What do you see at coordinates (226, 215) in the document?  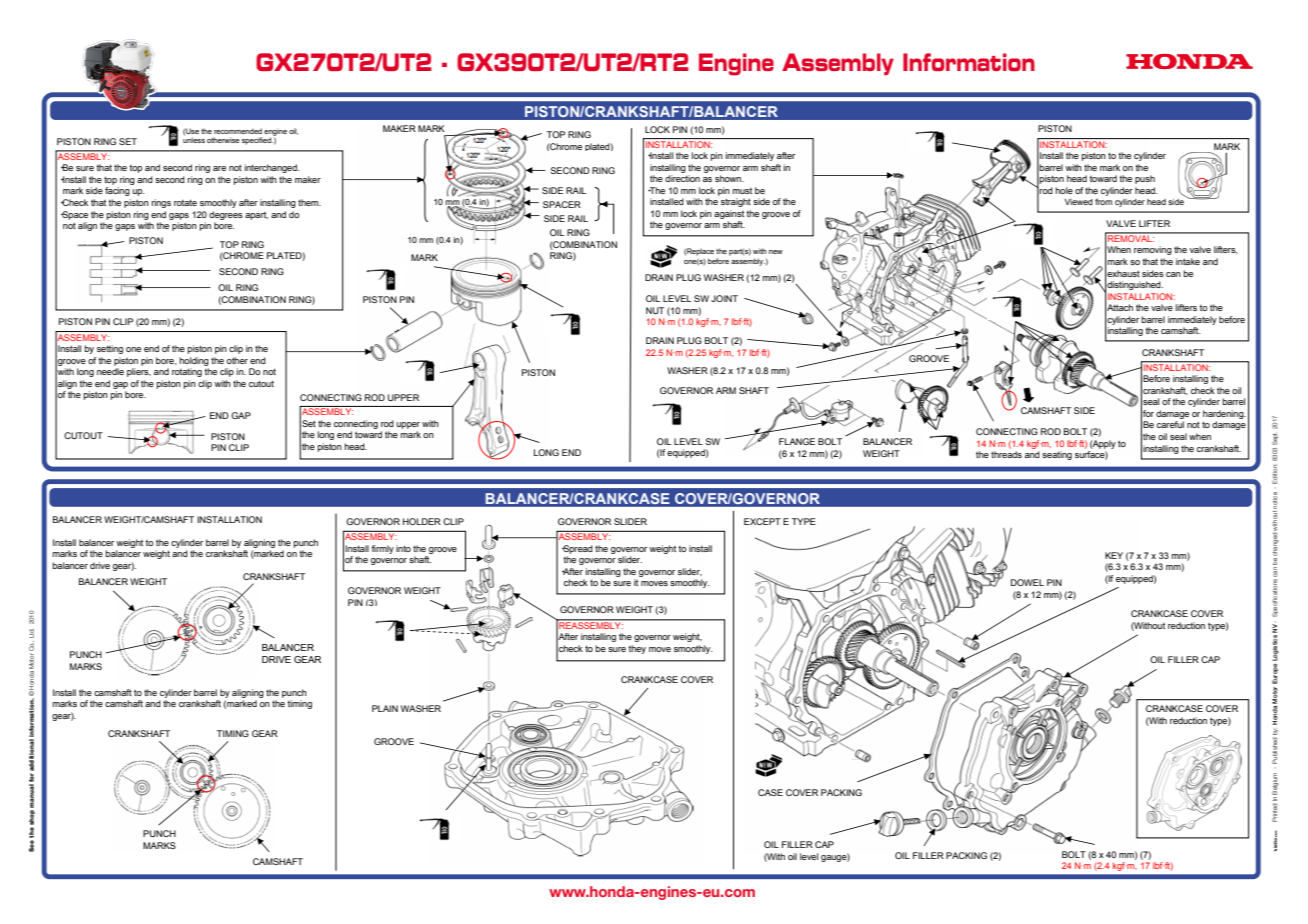 I see `degrees` at bounding box center [226, 215].
